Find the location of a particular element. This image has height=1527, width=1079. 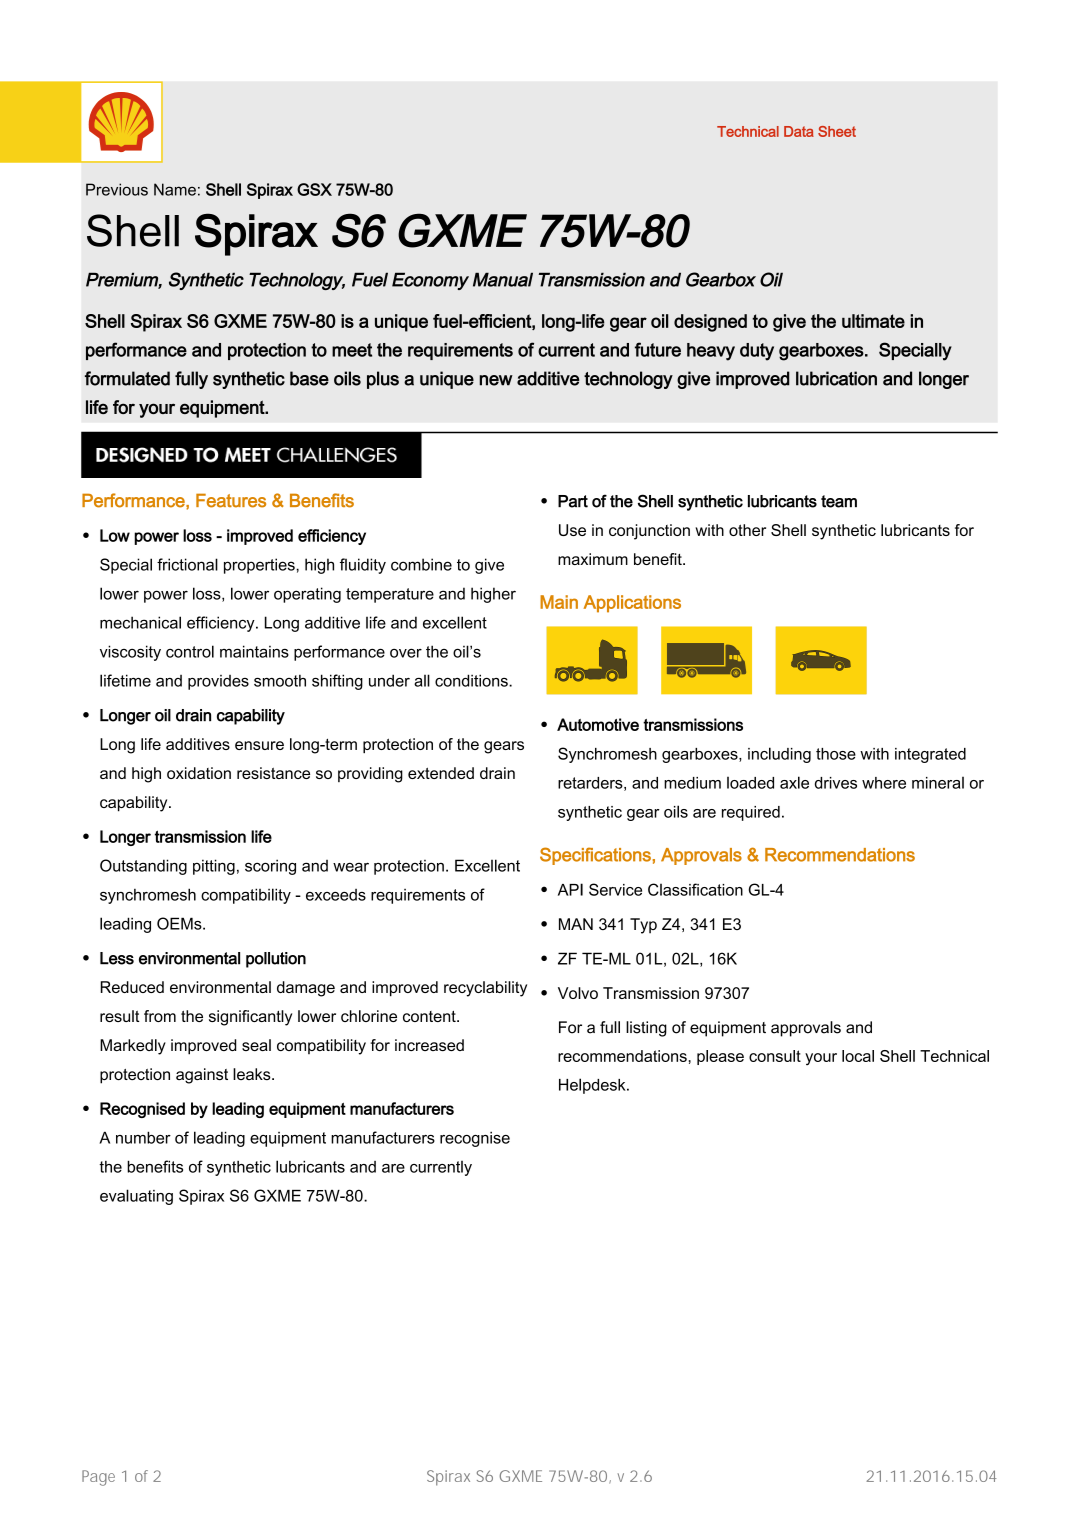

consult is located at coordinates (775, 1056).
